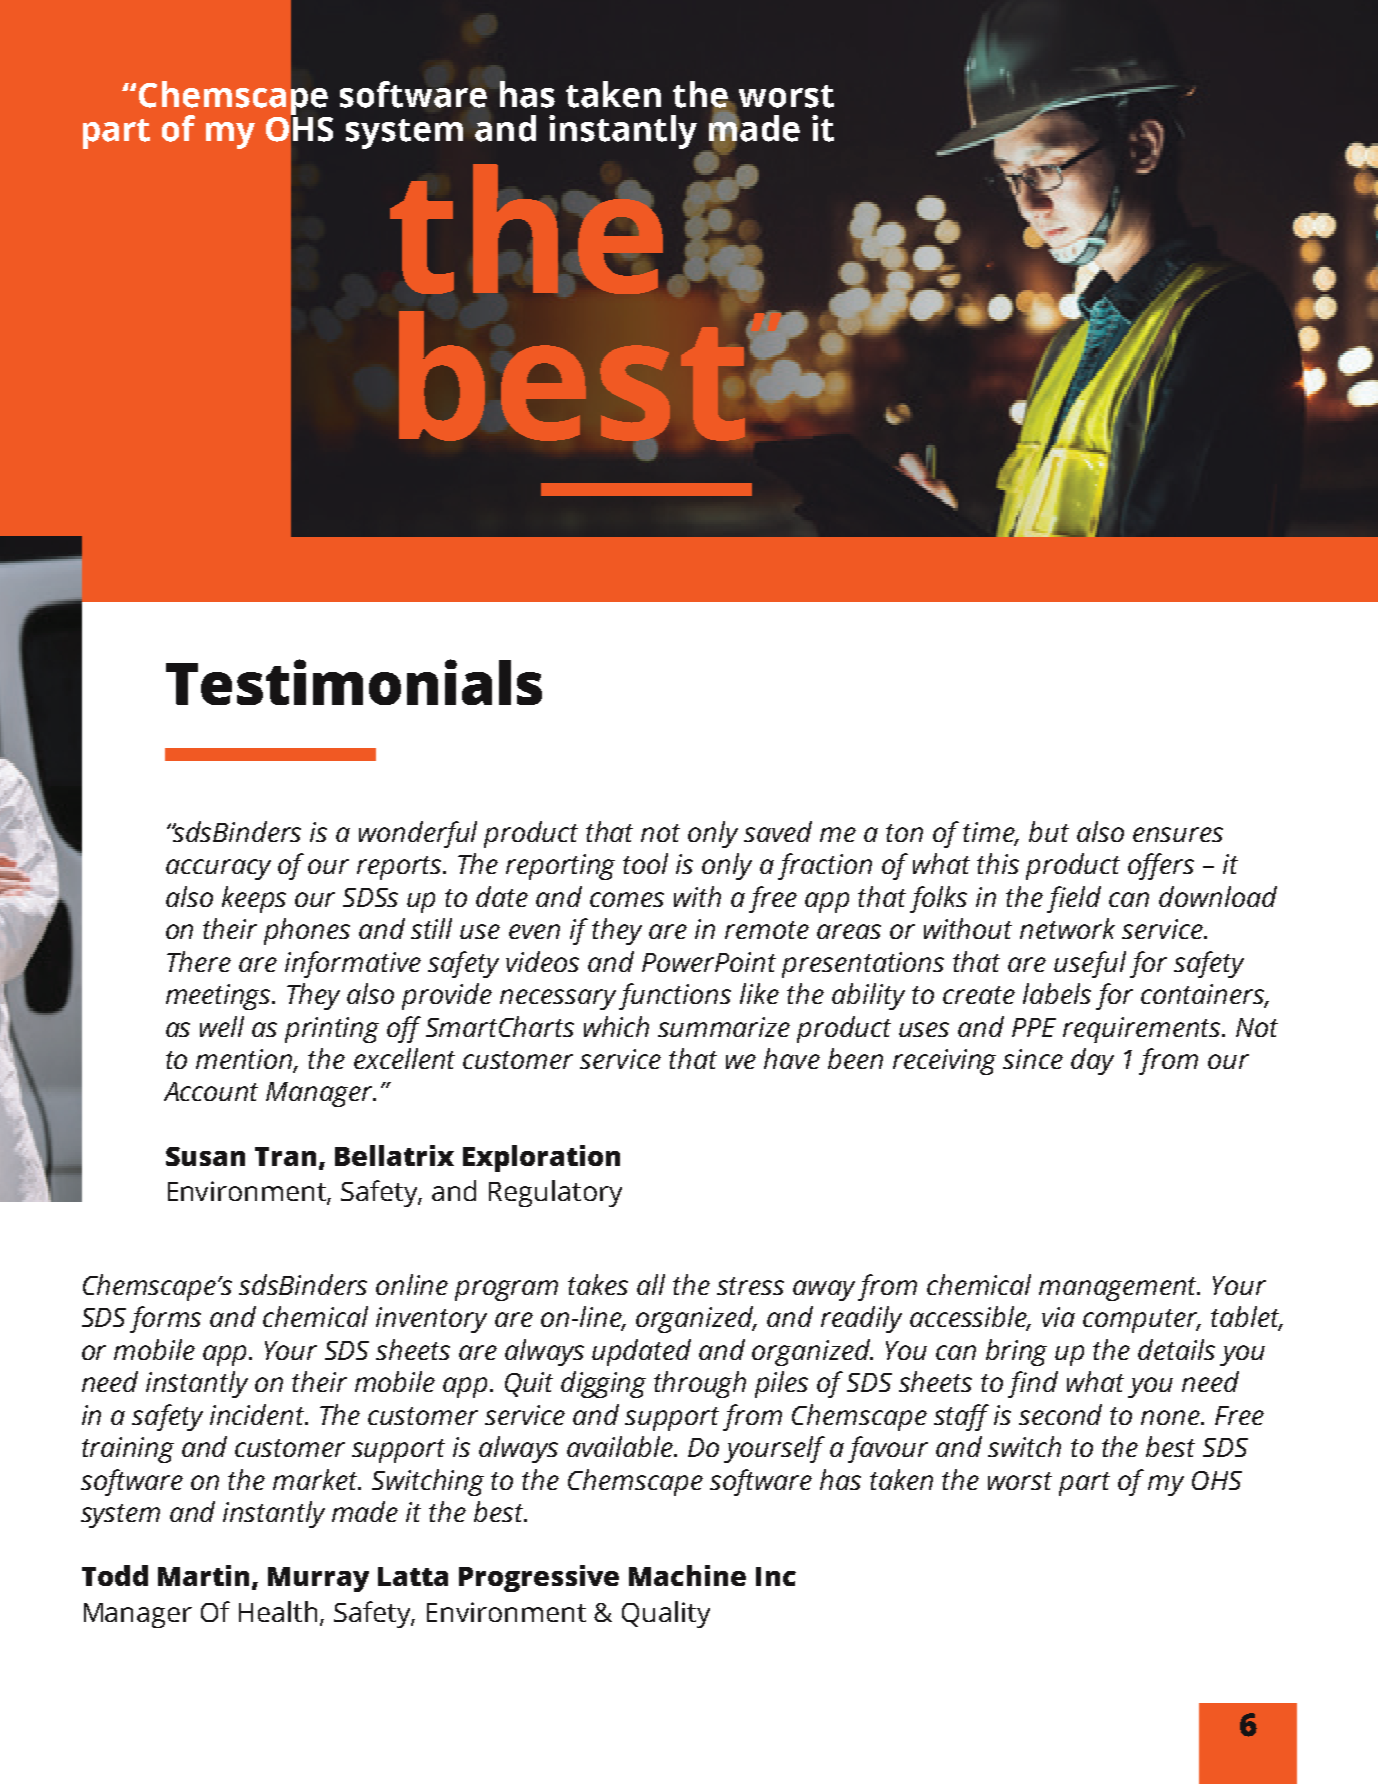 This document has width=1378, height=1784. I want to click on Machine, so click(687, 1575).
